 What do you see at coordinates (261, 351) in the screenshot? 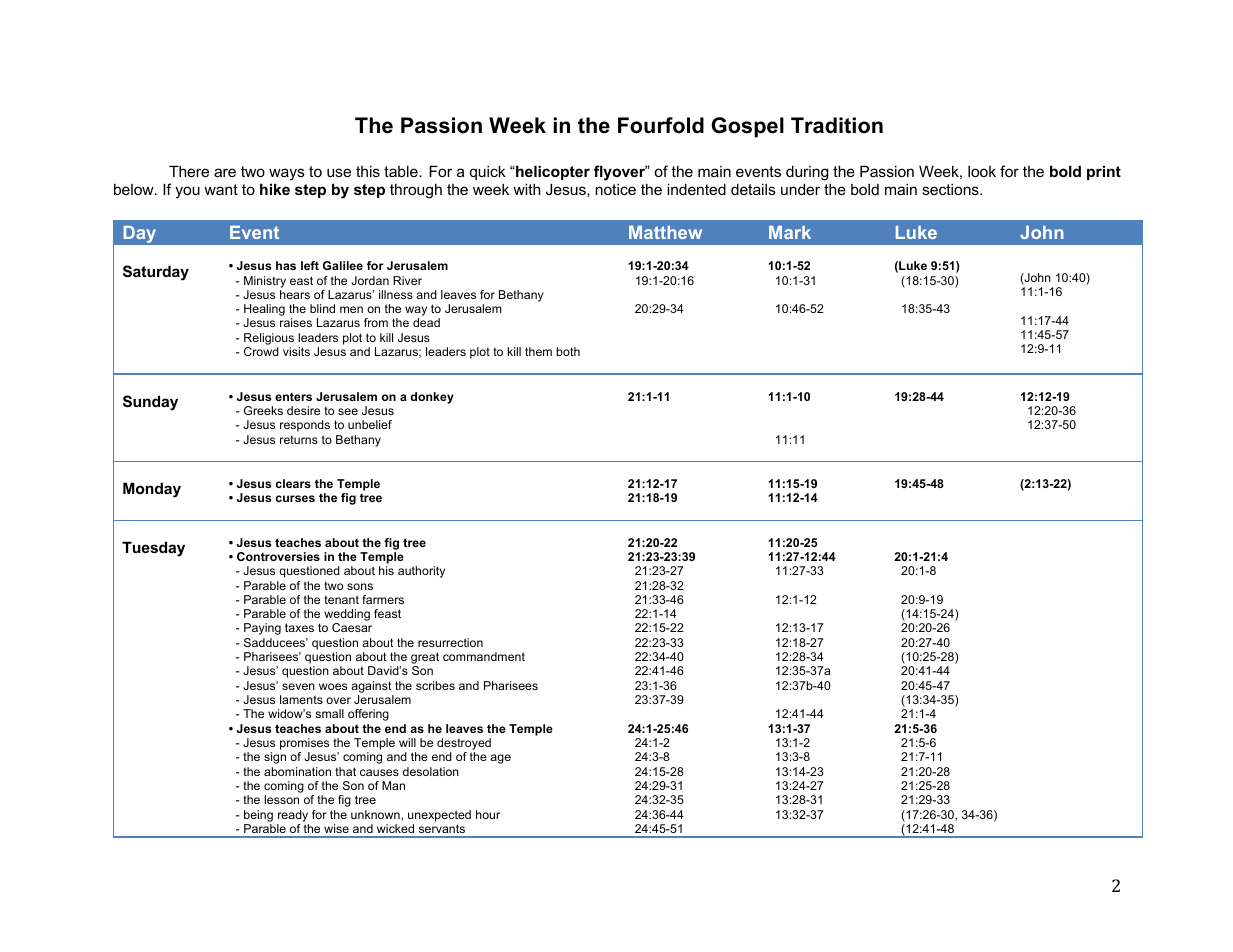
I see `Crowd` at bounding box center [261, 351].
